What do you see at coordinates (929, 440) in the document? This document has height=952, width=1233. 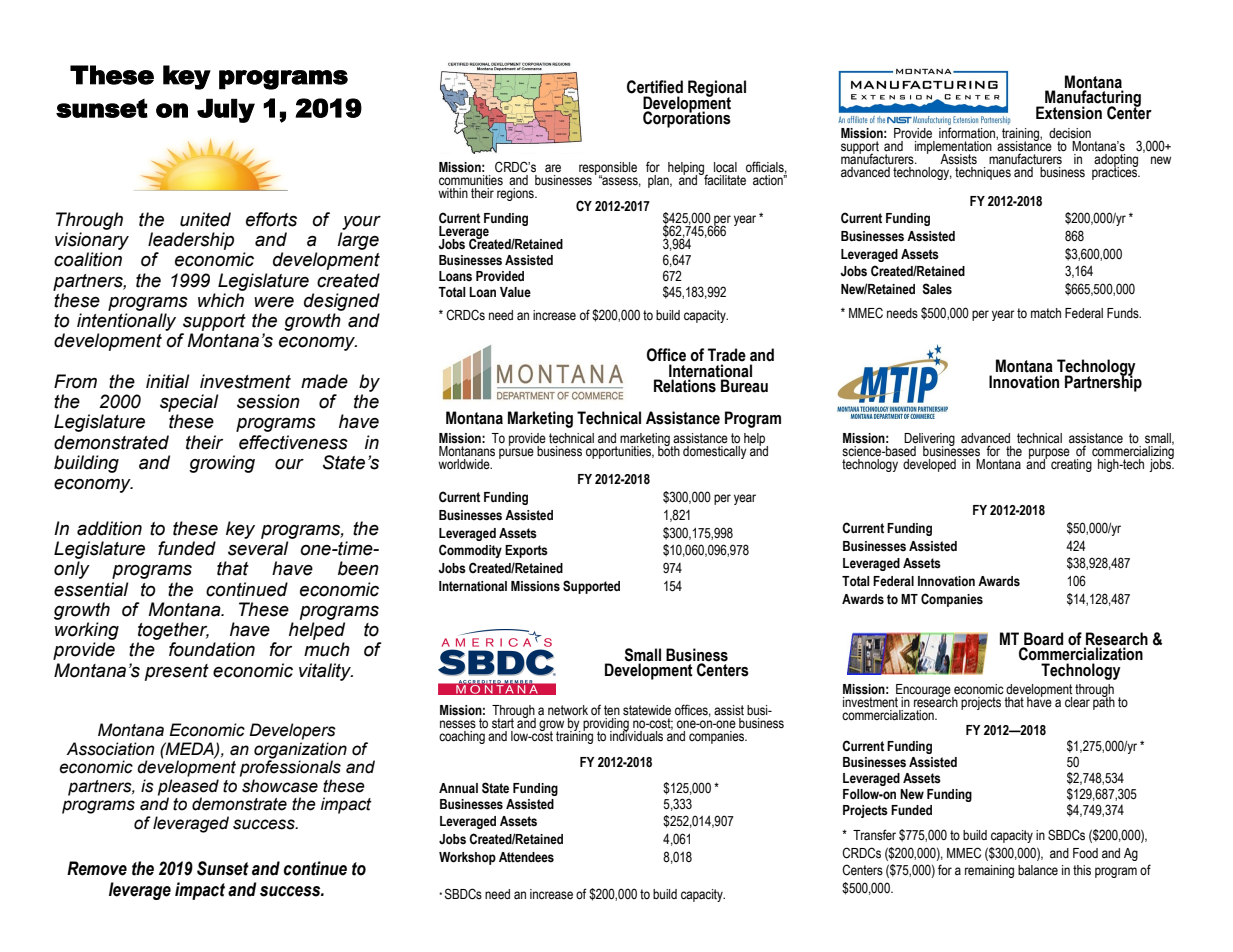 I see `Delivering` at bounding box center [929, 440].
